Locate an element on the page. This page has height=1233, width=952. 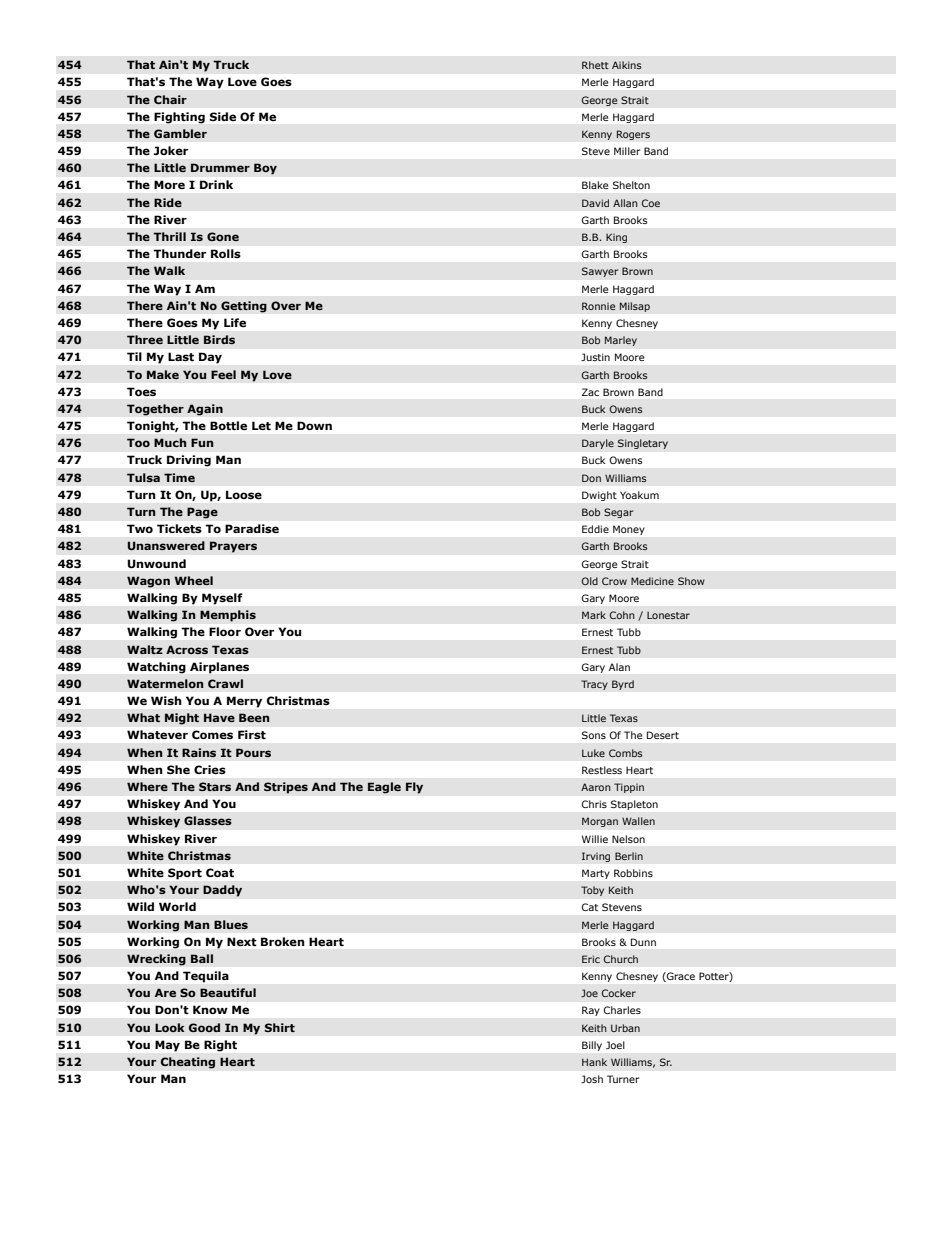
Wheel is located at coordinates (193, 580).
